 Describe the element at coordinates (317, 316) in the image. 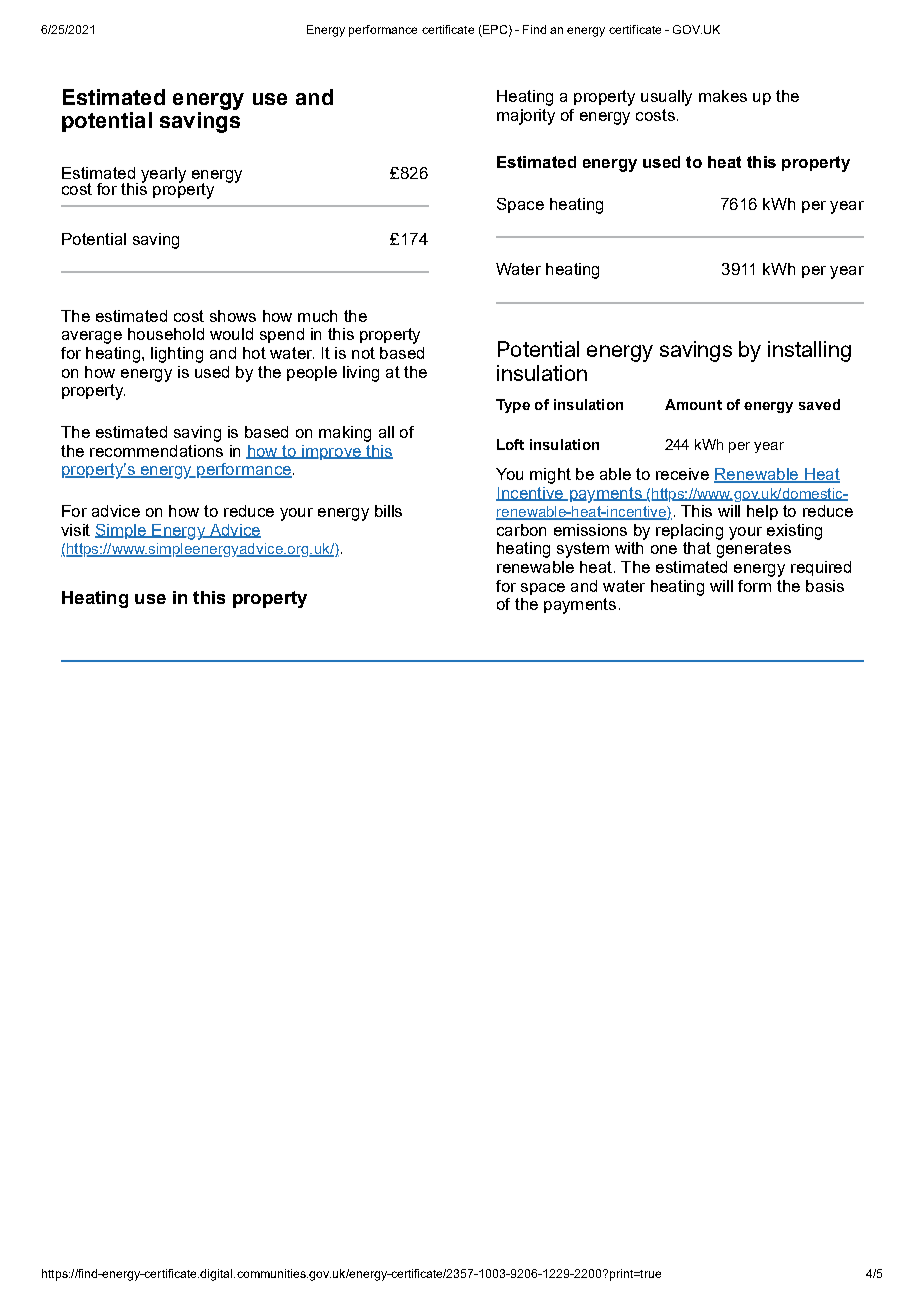

I see `much` at that location.
